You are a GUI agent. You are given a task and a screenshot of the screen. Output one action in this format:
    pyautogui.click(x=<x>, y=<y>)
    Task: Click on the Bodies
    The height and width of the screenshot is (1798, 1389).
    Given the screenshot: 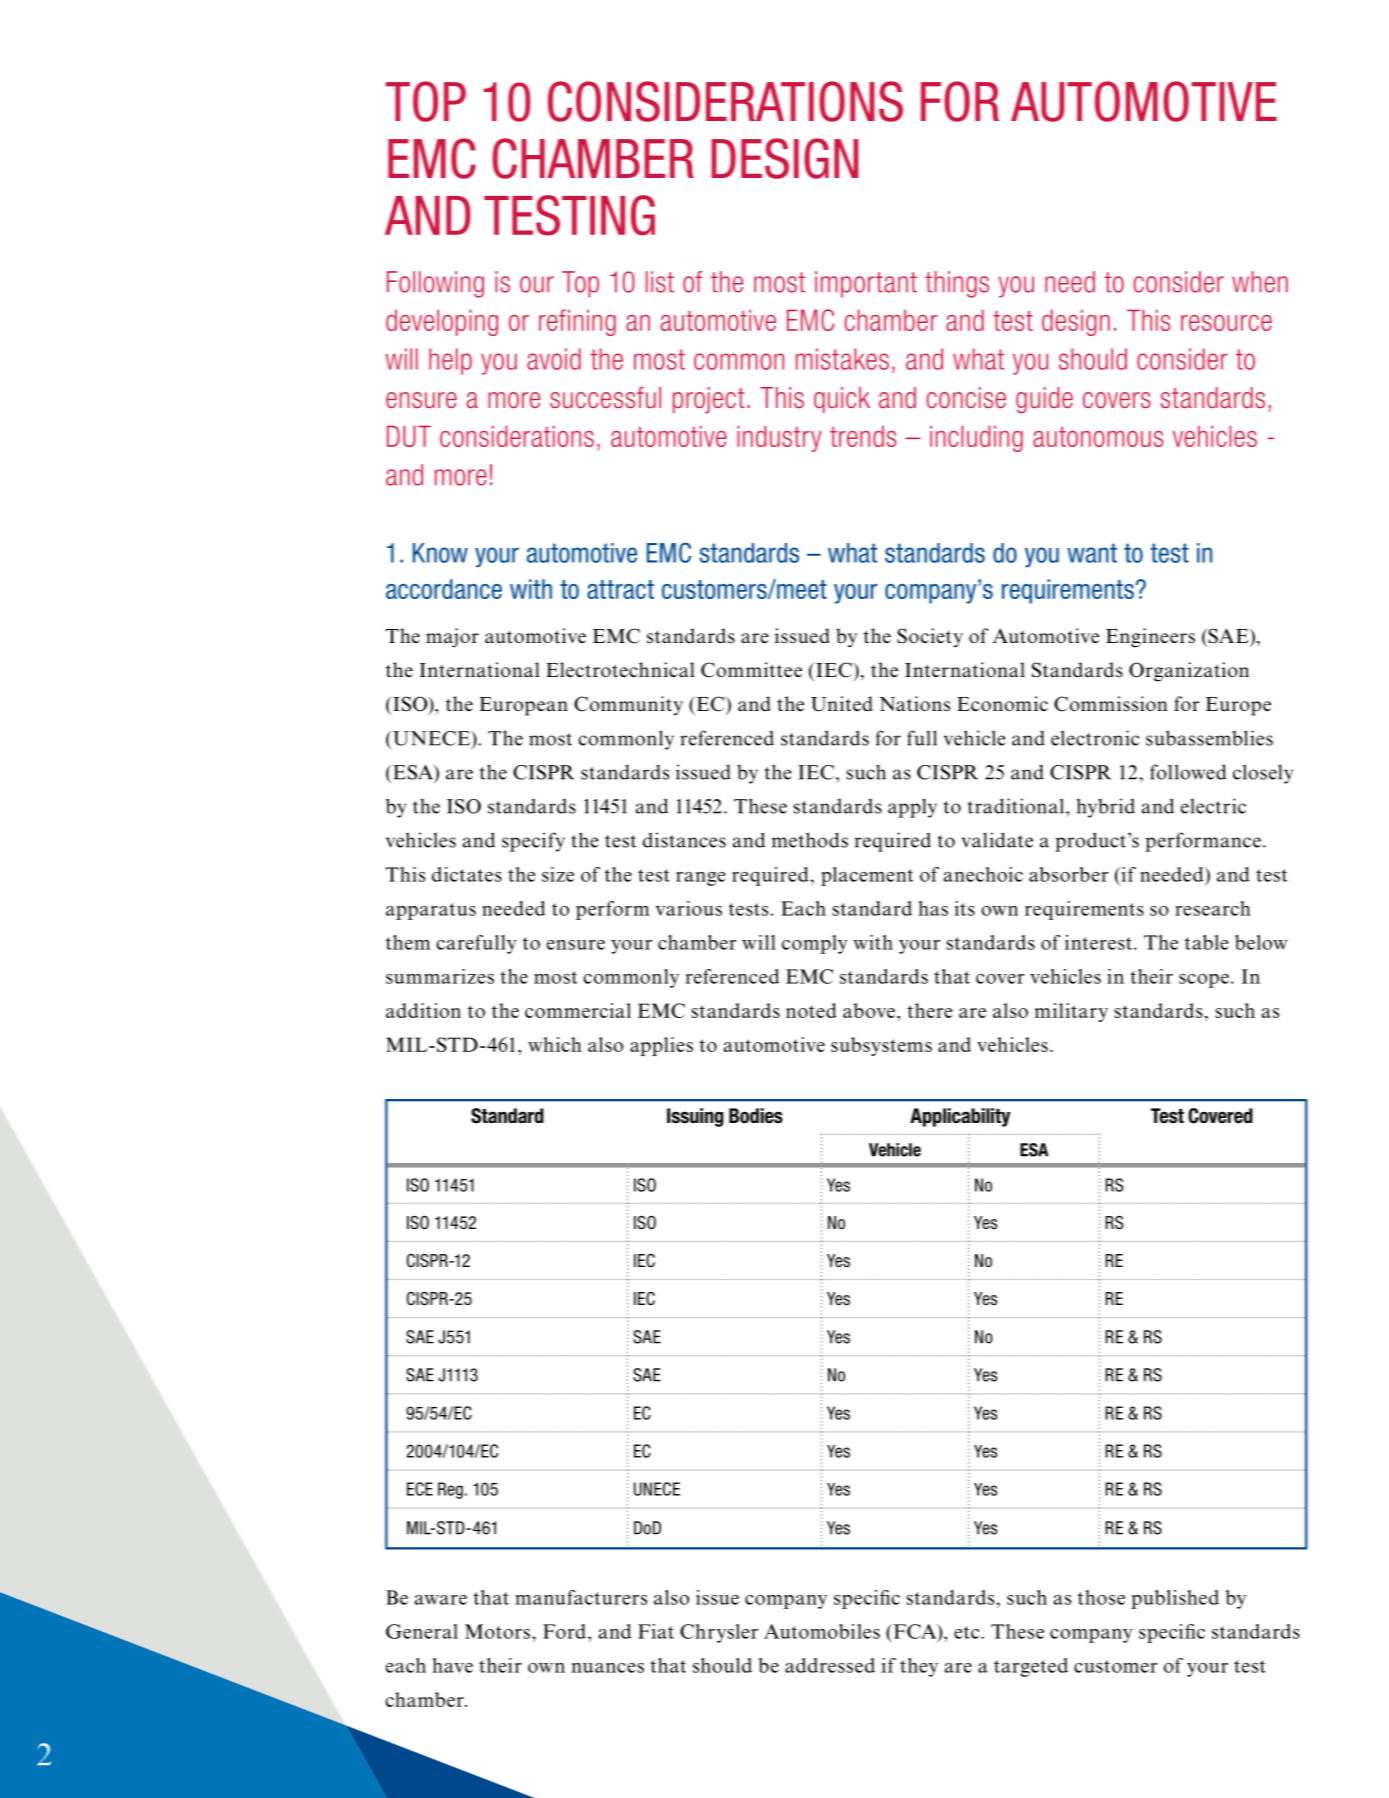 What is the action you would take?
    pyautogui.click(x=756, y=1116)
